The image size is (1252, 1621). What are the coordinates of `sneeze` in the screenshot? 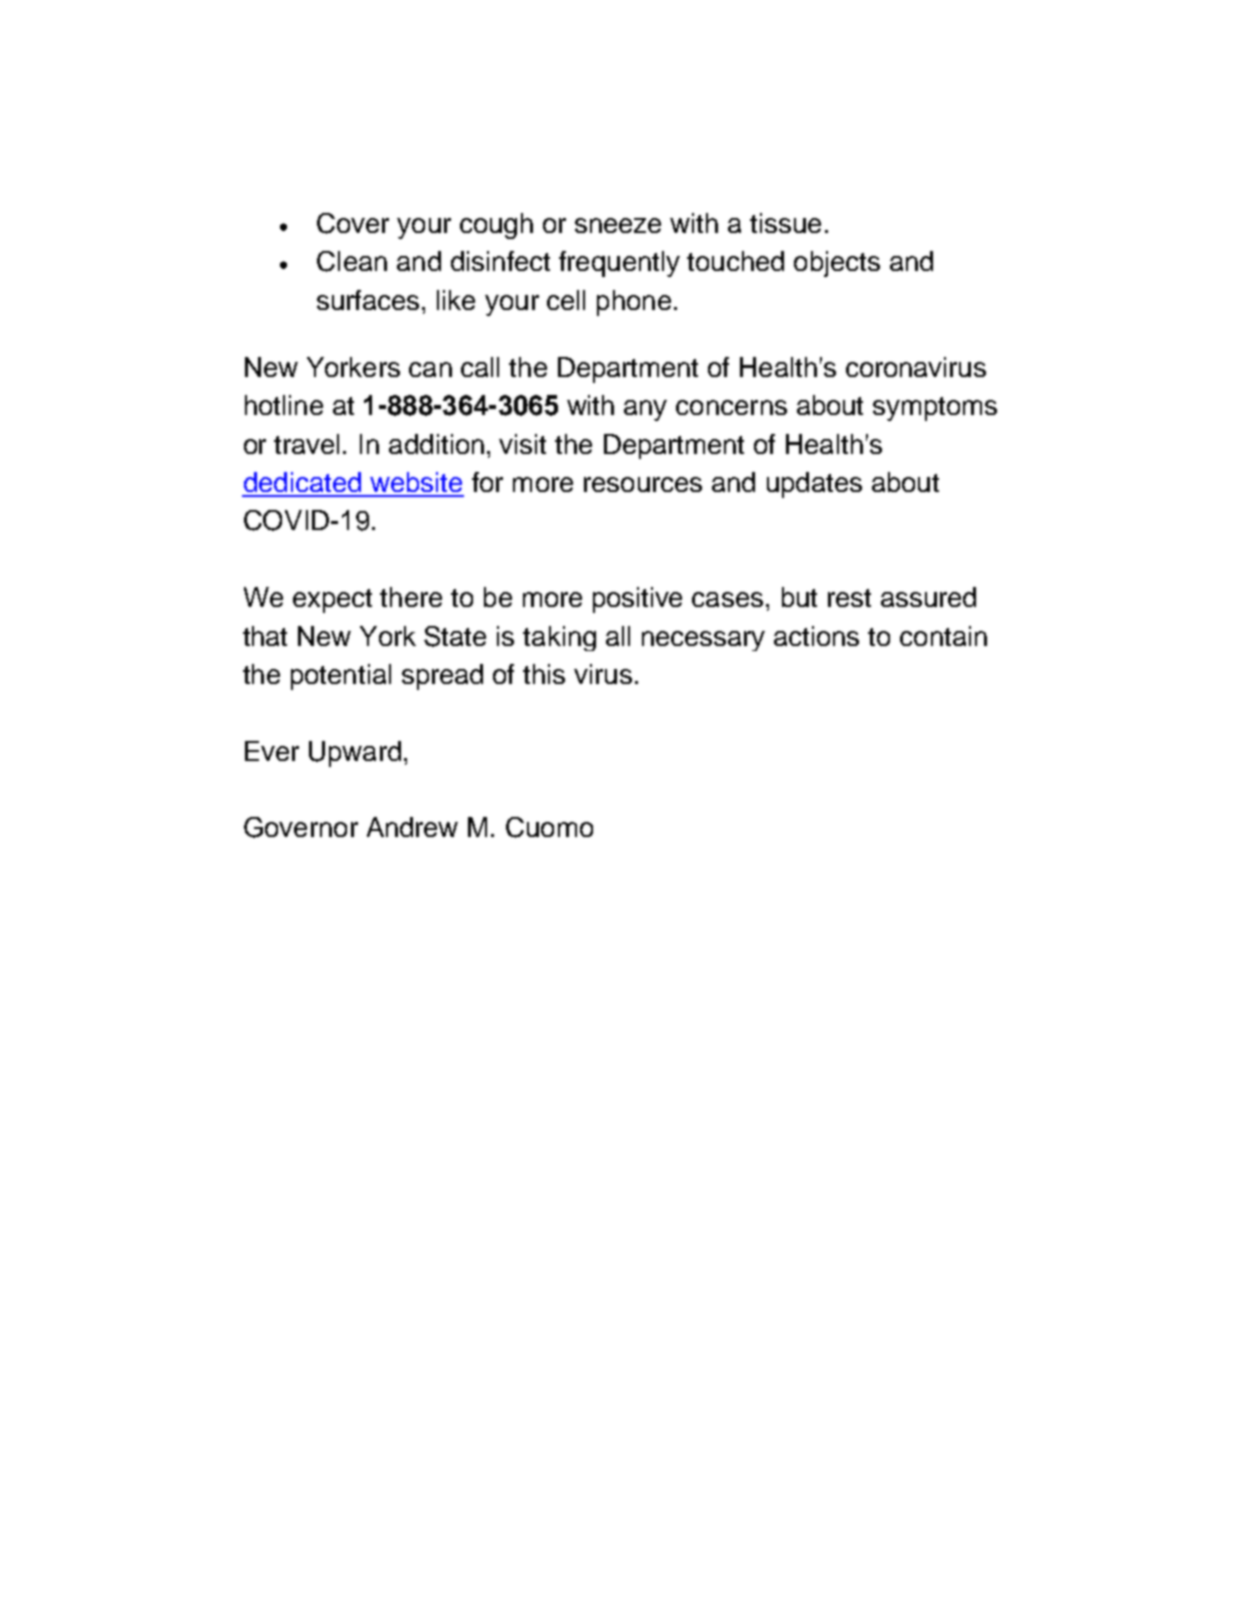 It's located at (618, 225).
